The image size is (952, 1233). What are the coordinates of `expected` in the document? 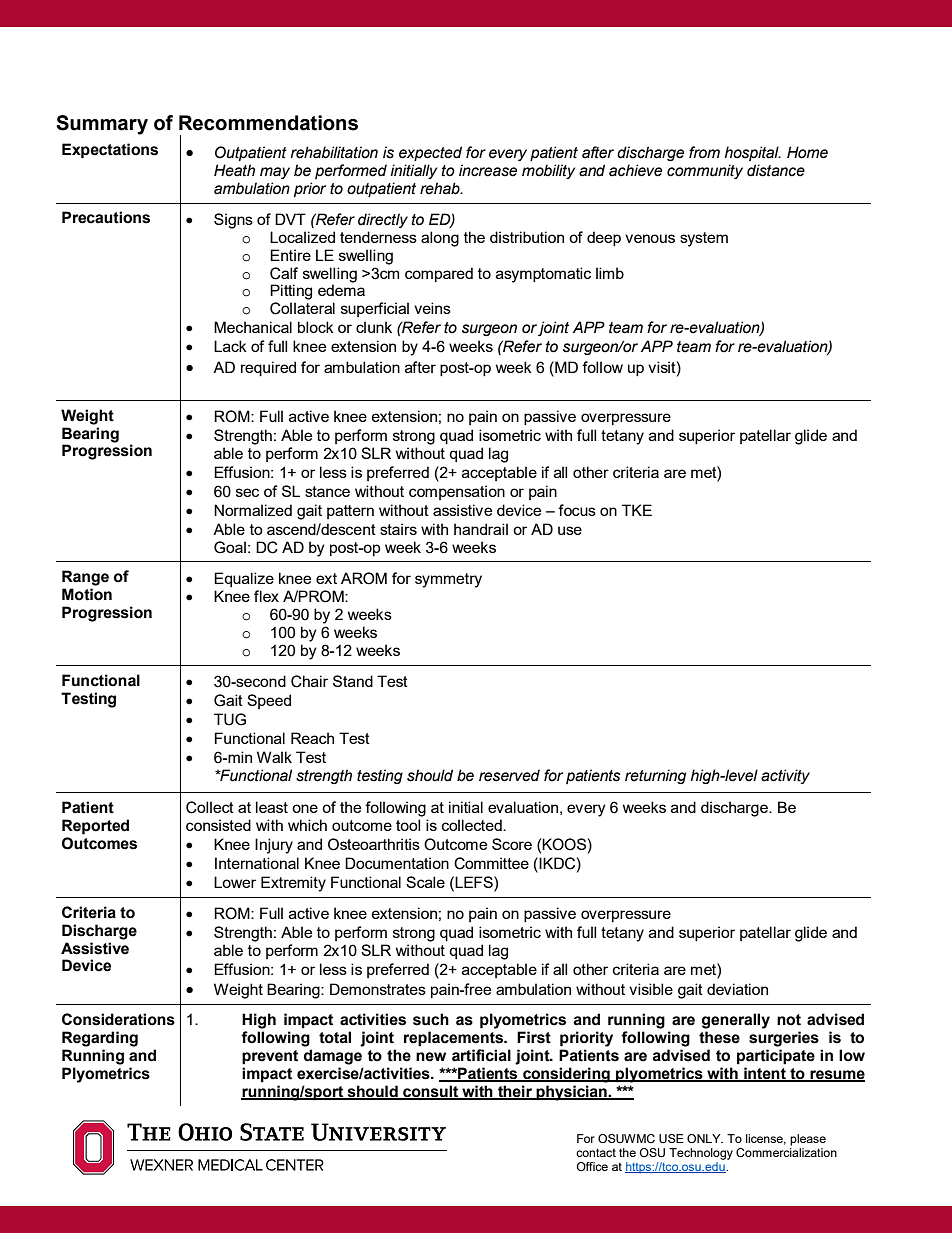 It's located at (430, 153).
